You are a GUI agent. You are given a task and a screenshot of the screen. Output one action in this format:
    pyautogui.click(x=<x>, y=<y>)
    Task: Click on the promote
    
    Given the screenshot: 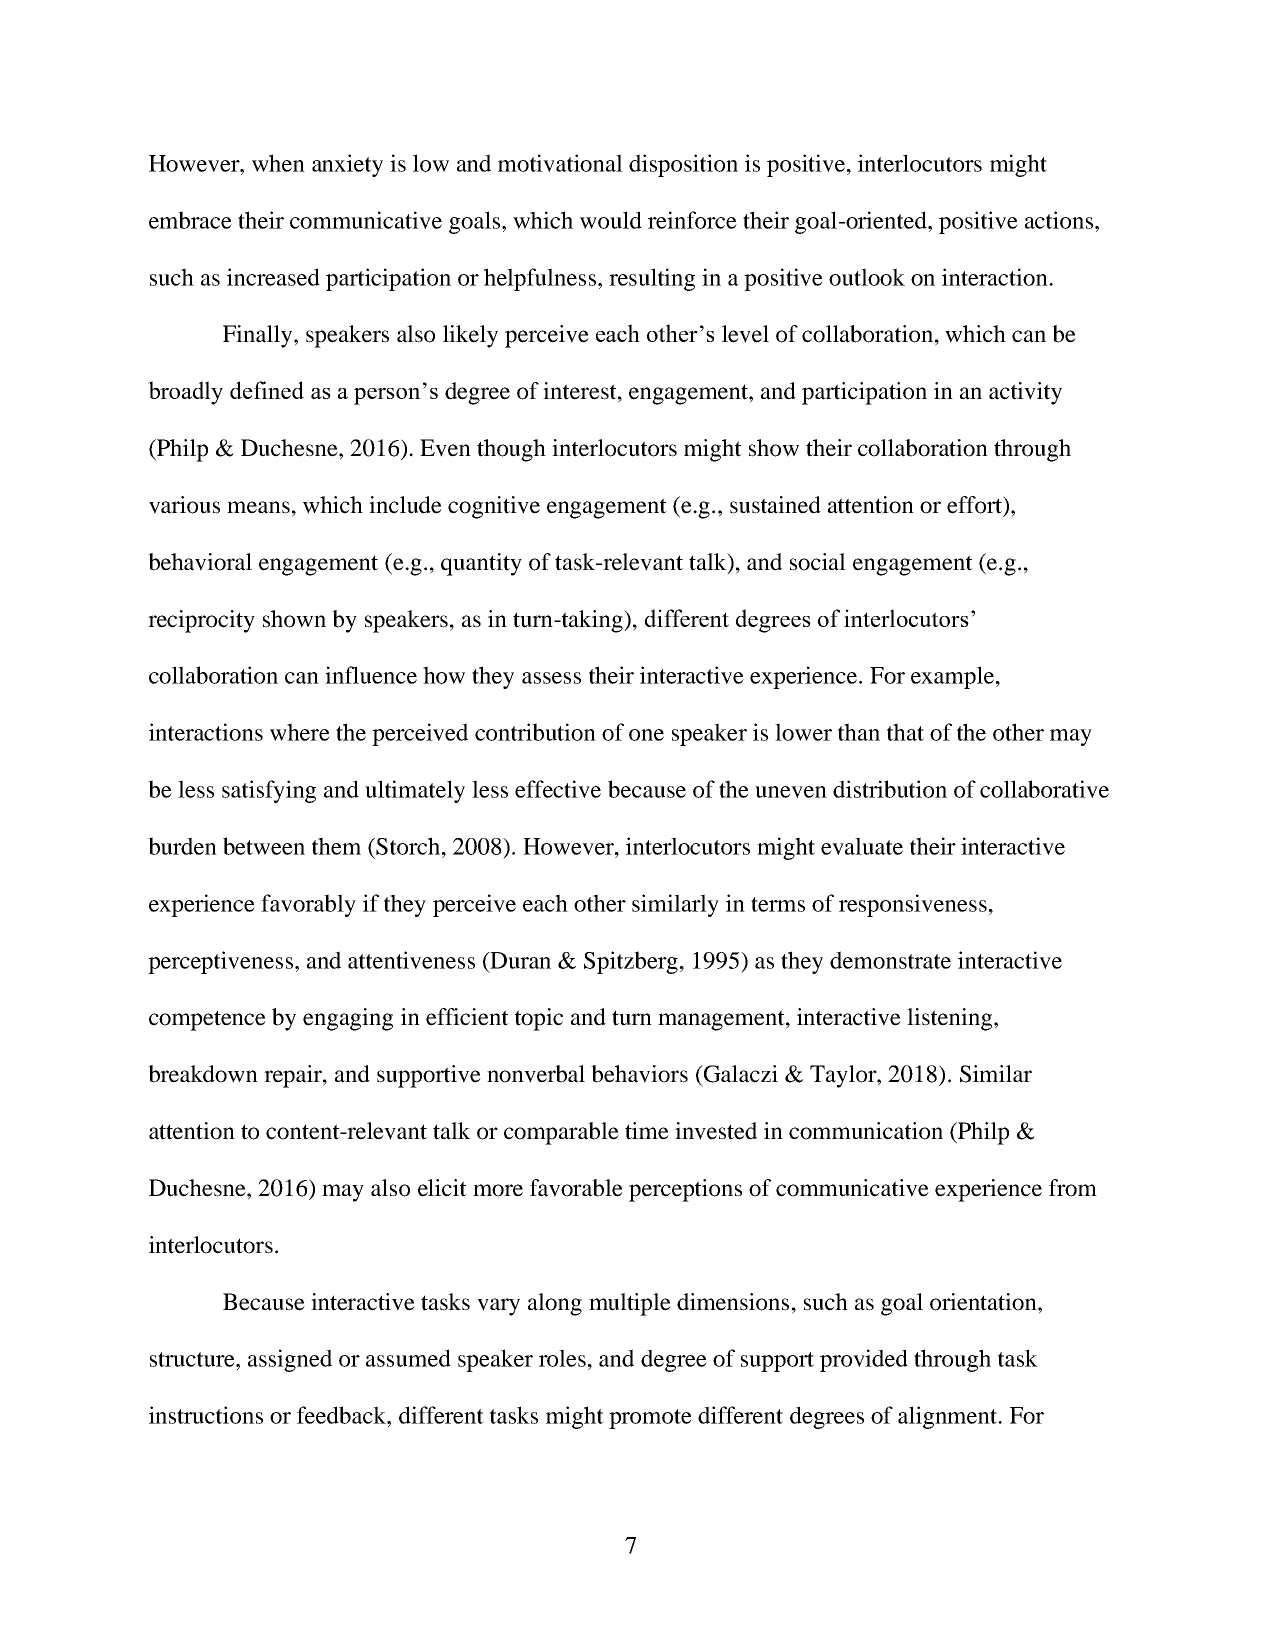 What is the action you would take?
    pyautogui.click(x=650, y=1419)
